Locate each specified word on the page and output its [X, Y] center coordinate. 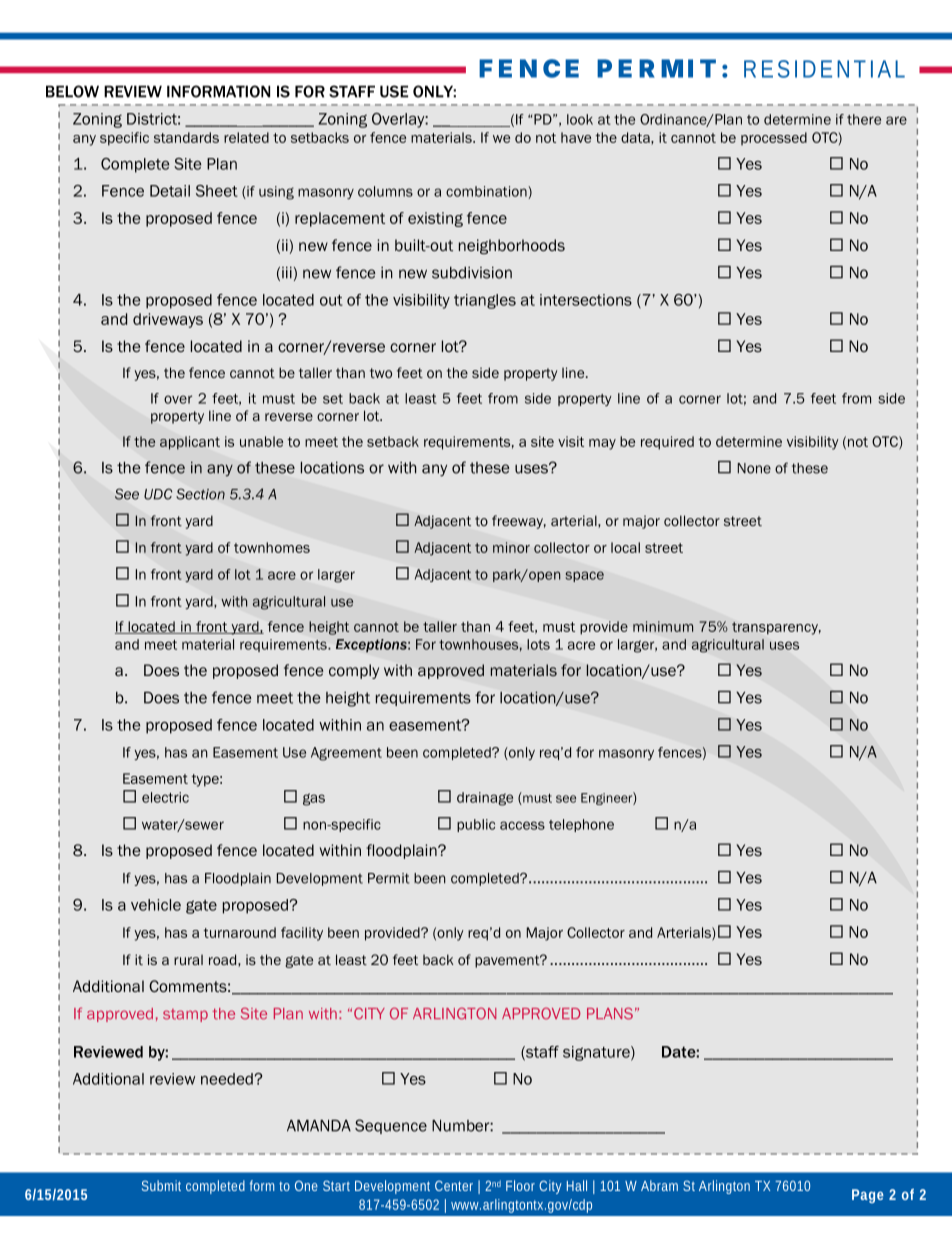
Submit [161, 1185]
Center [454, 1186]
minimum [663, 626]
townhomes [272, 547]
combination [487, 191]
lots [538, 644]
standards [186, 137]
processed [774, 138]
